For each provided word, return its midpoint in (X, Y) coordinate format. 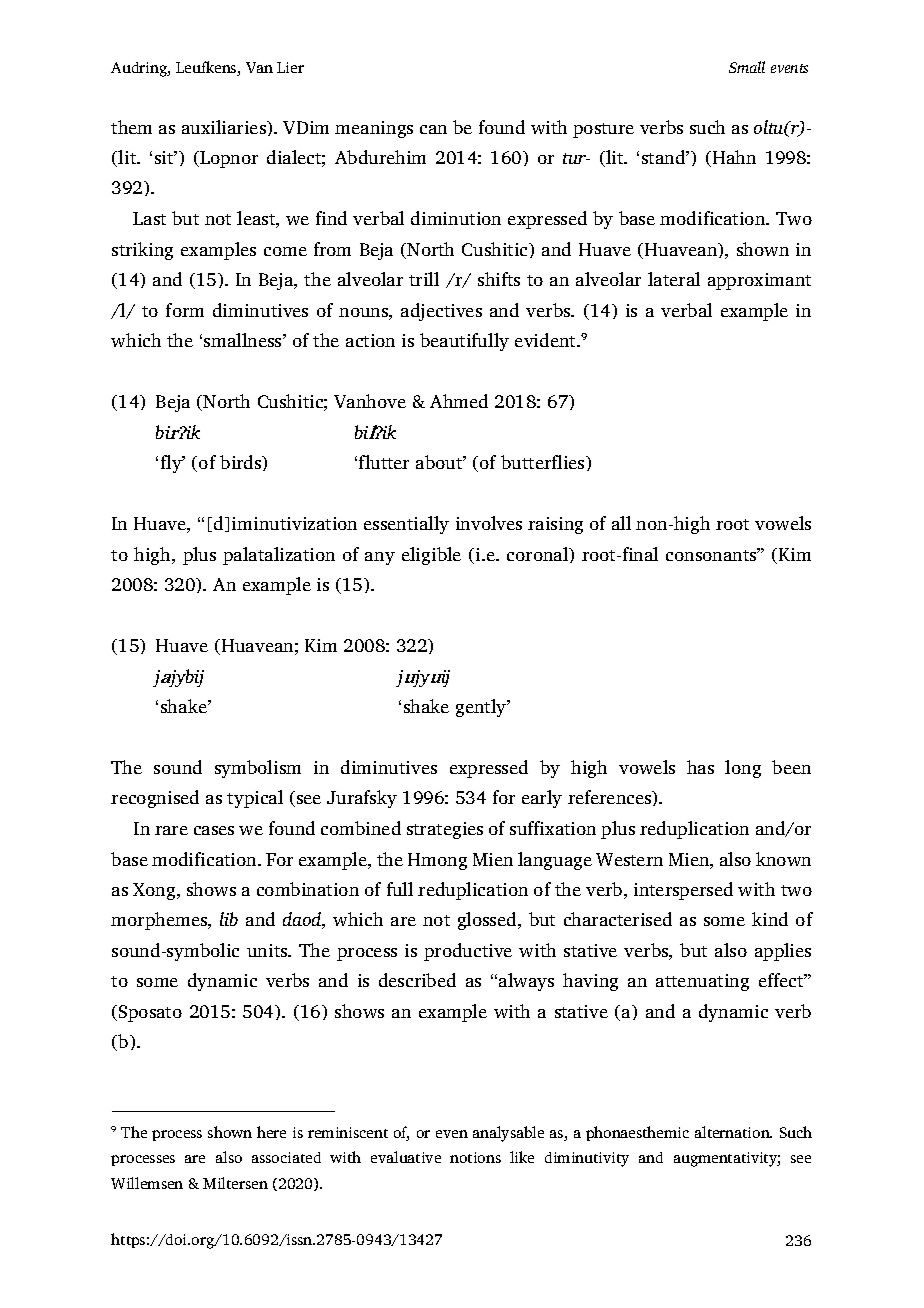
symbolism (258, 769)
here (271, 1132)
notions (475, 1157)
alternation (733, 1132)
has (700, 767)
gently (482, 708)
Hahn (734, 157)
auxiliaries (225, 127)
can (433, 129)
